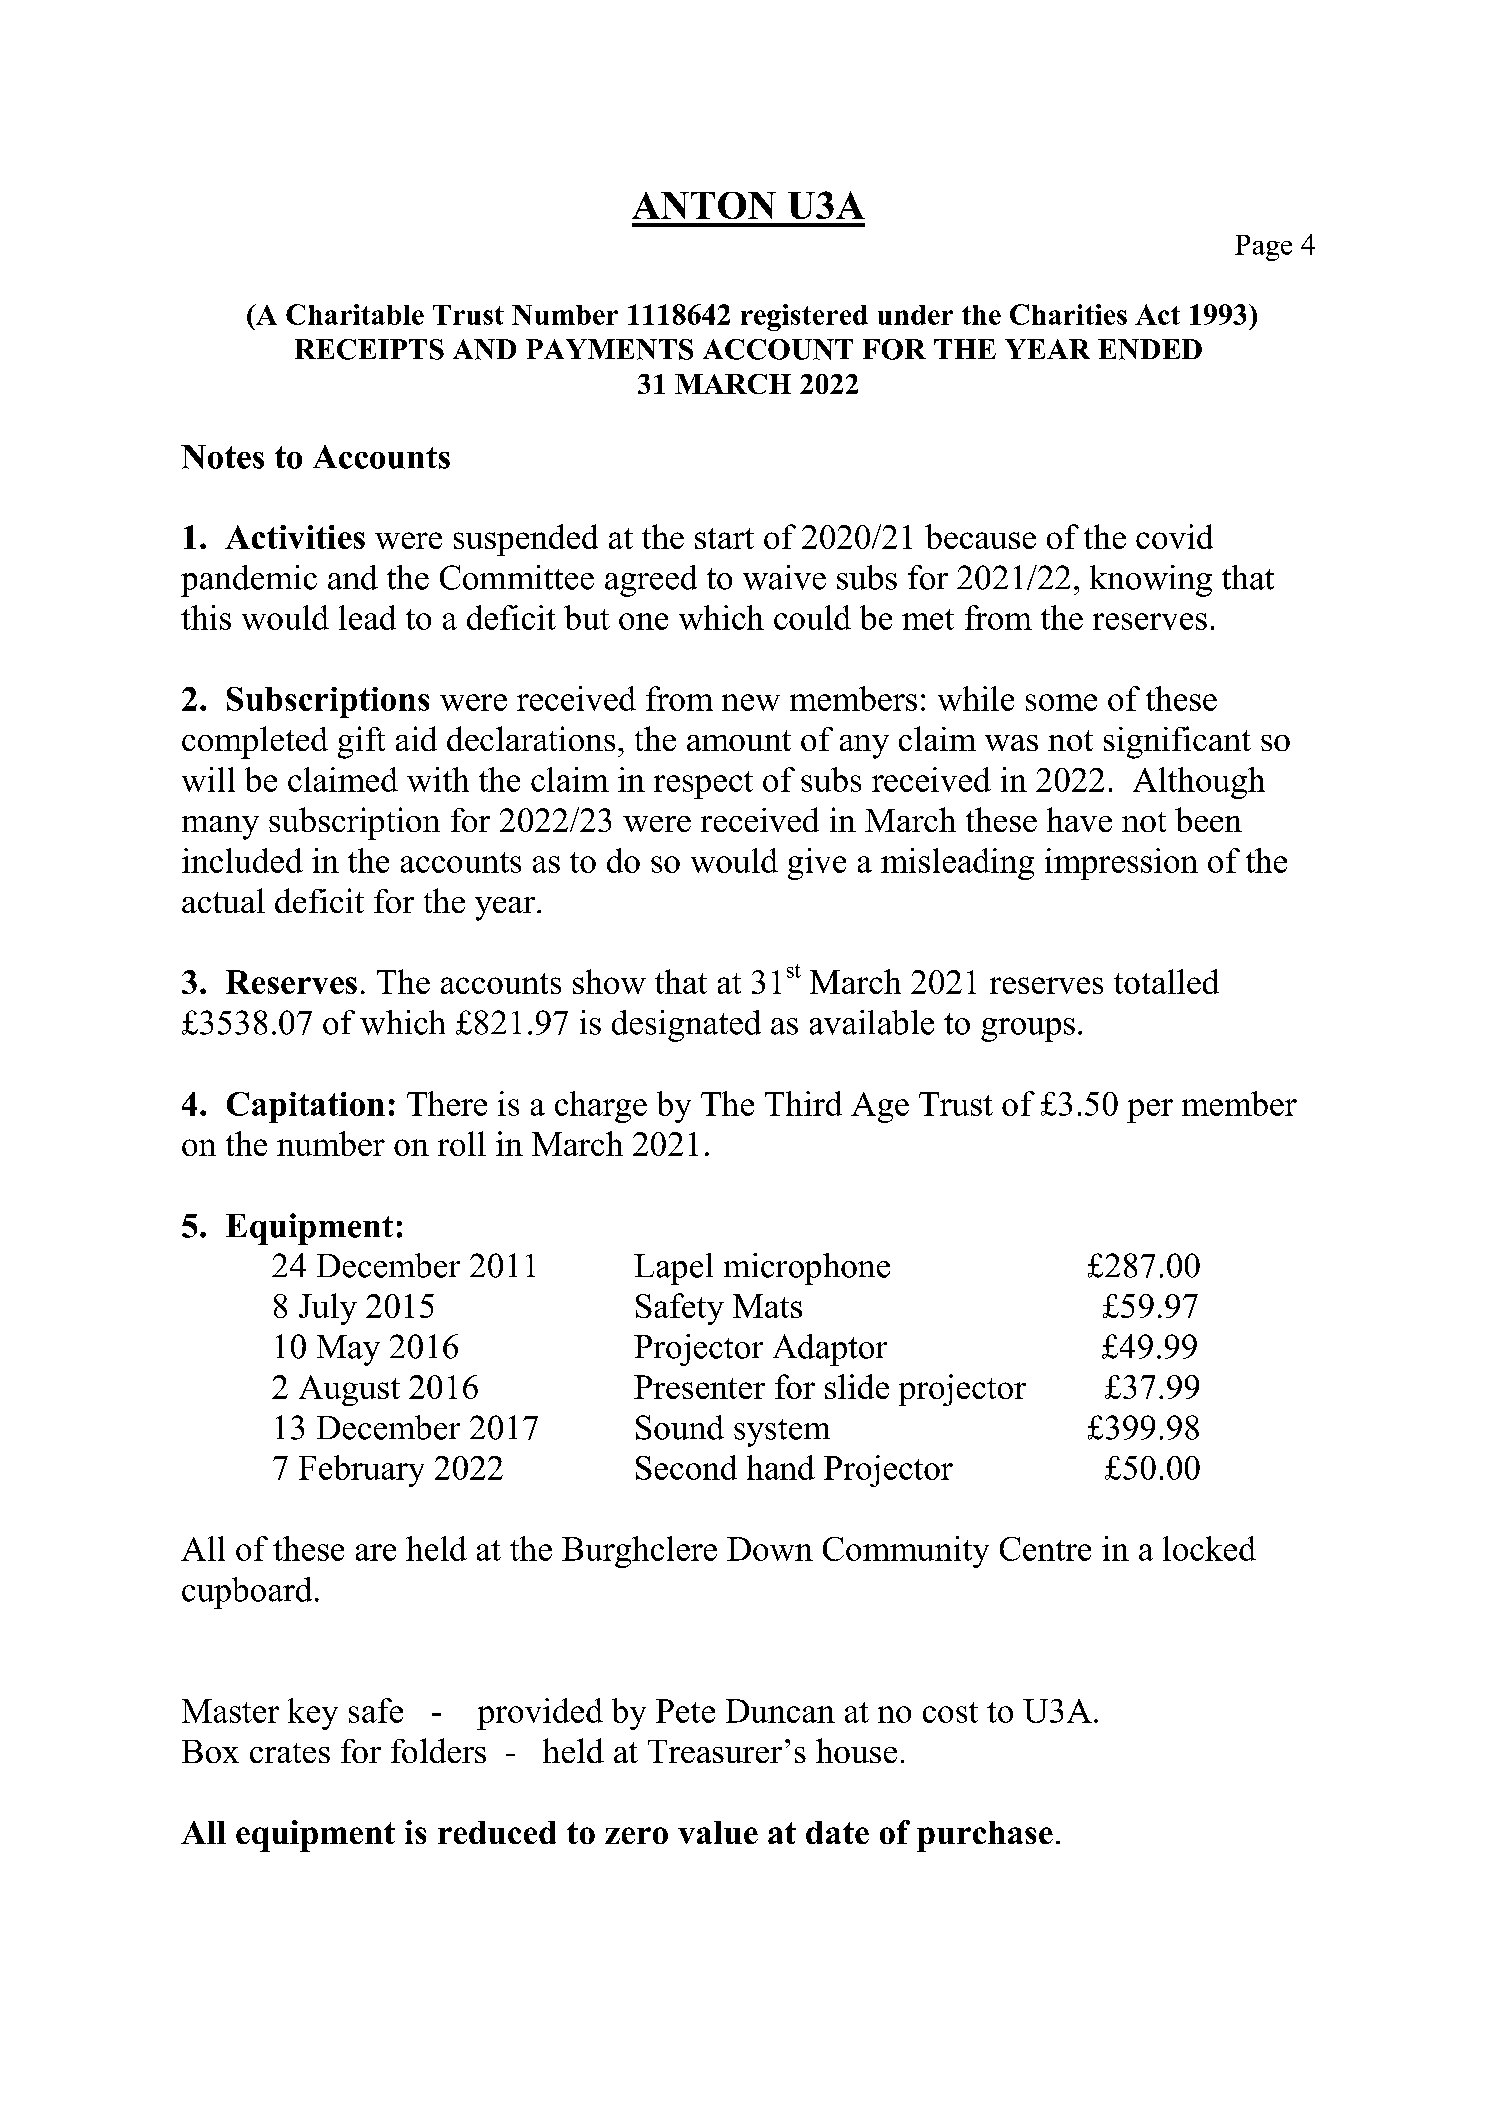 Image resolution: width=1497 pixels, height=2117 pixels. What do you see at coordinates (1209, 1548) in the image?
I see `locked` at bounding box center [1209, 1548].
